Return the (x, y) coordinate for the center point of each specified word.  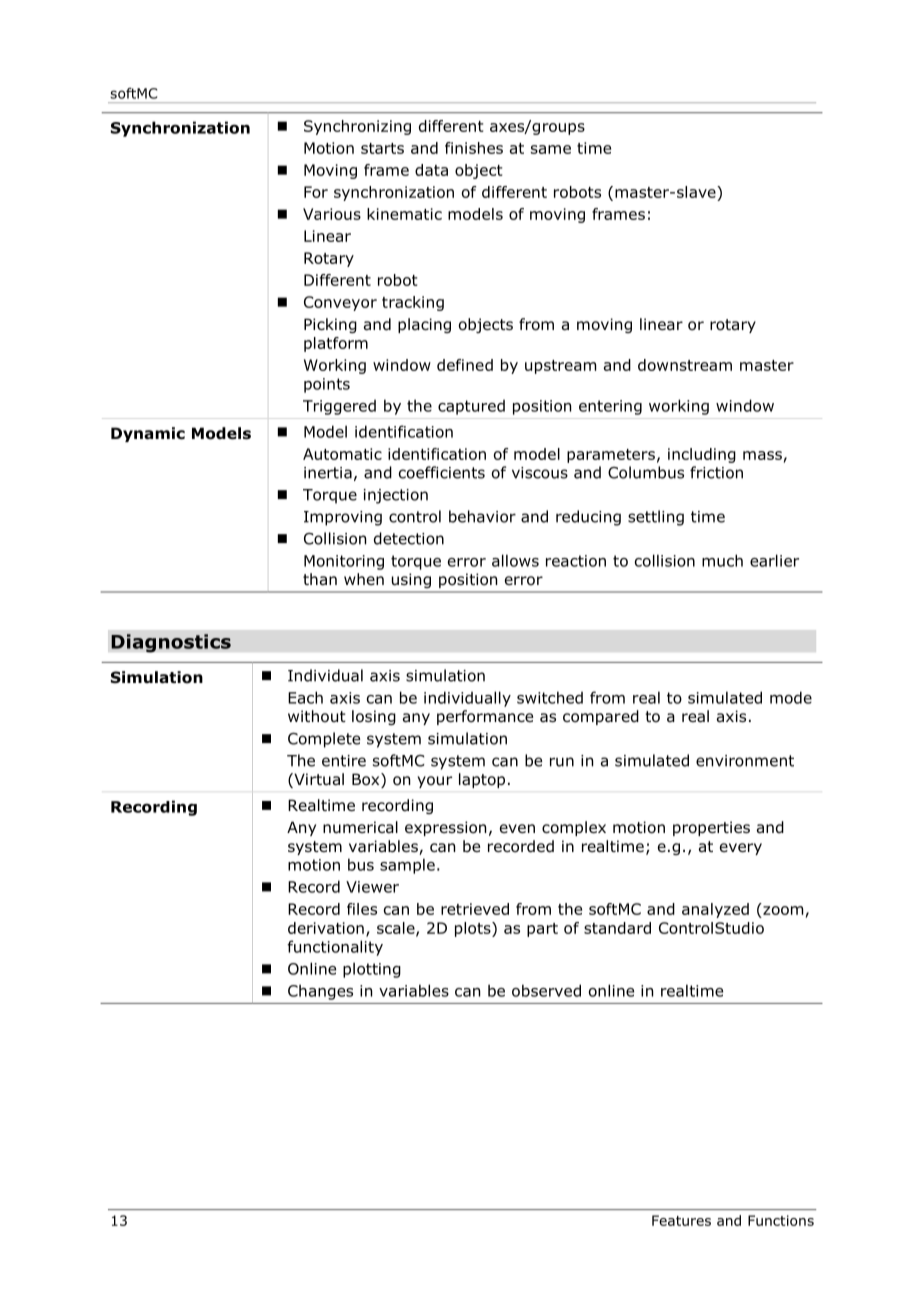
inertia (328, 473)
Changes (320, 992)
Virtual (318, 780)
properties (711, 828)
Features (681, 1220)
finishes (474, 148)
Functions (781, 1220)
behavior (482, 516)
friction (716, 472)
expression (445, 828)
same (551, 149)
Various (332, 214)
